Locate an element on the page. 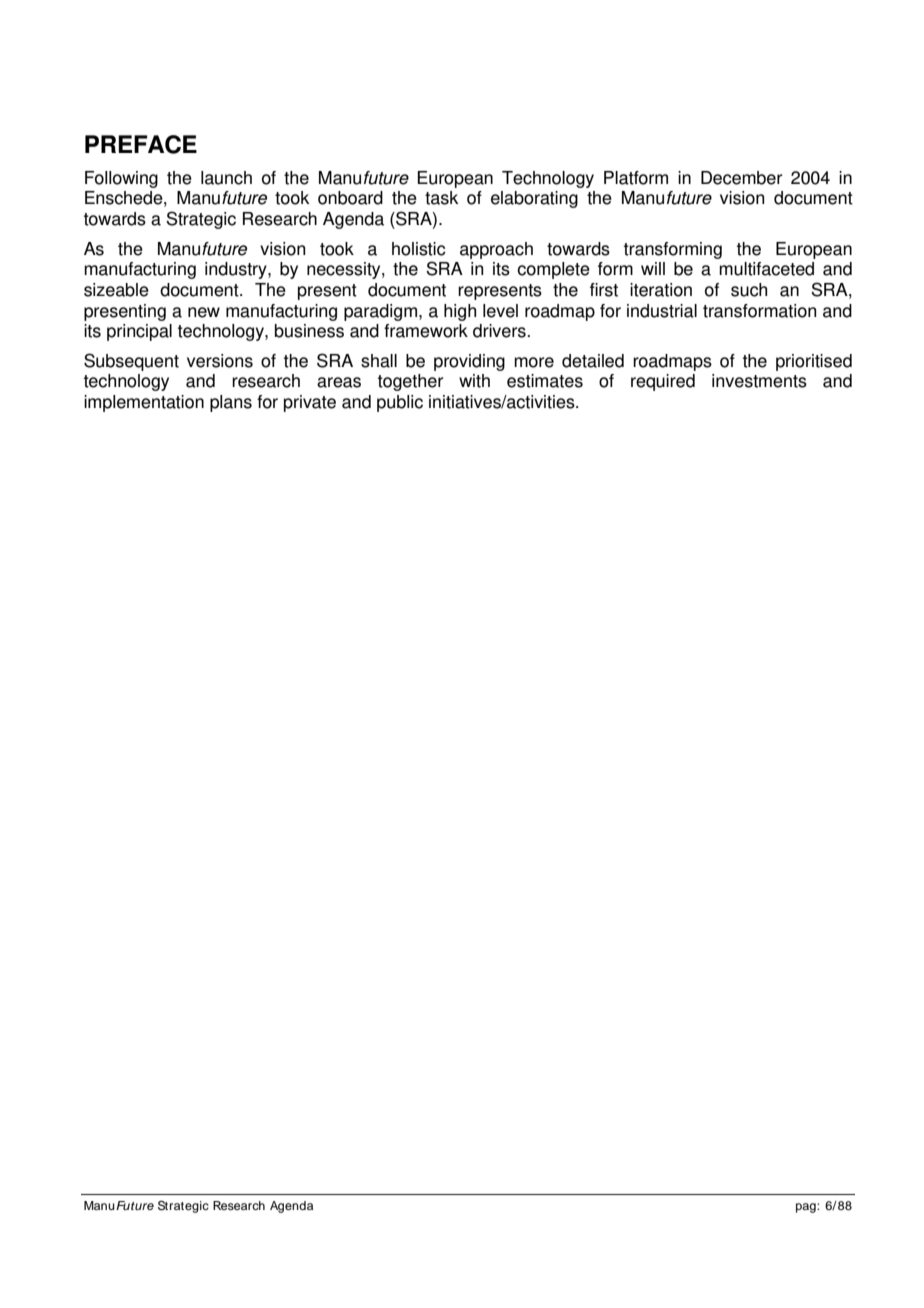  pag is located at coordinates (807, 1208).
